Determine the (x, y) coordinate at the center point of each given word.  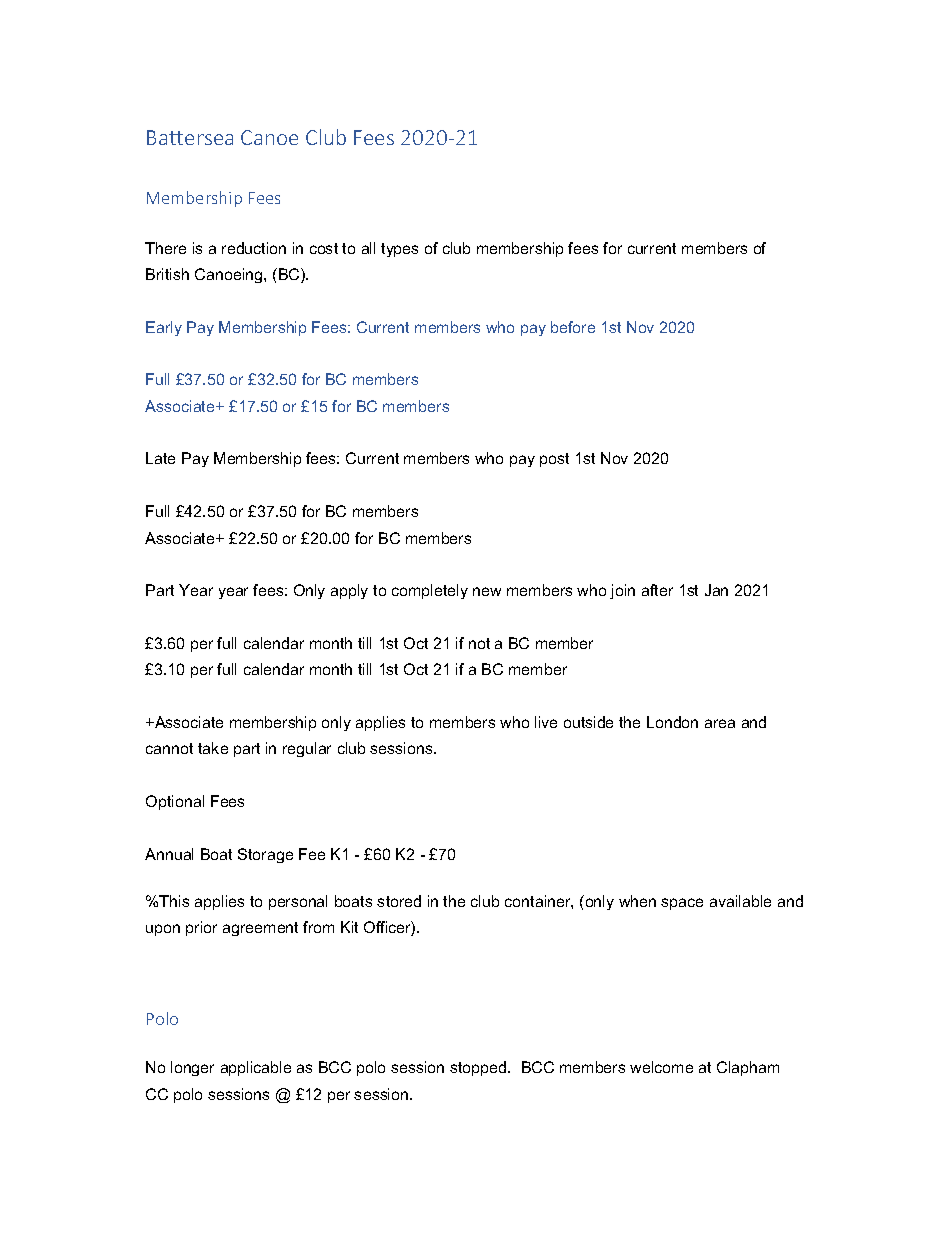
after (657, 590)
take (213, 748)
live (546, 722)
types (399, 250)
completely (430, 591)
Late (160, 458)
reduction (254, 248)
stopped (479, 1068)
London (672, 722)
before (573, 327)
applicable (256, 1068)
